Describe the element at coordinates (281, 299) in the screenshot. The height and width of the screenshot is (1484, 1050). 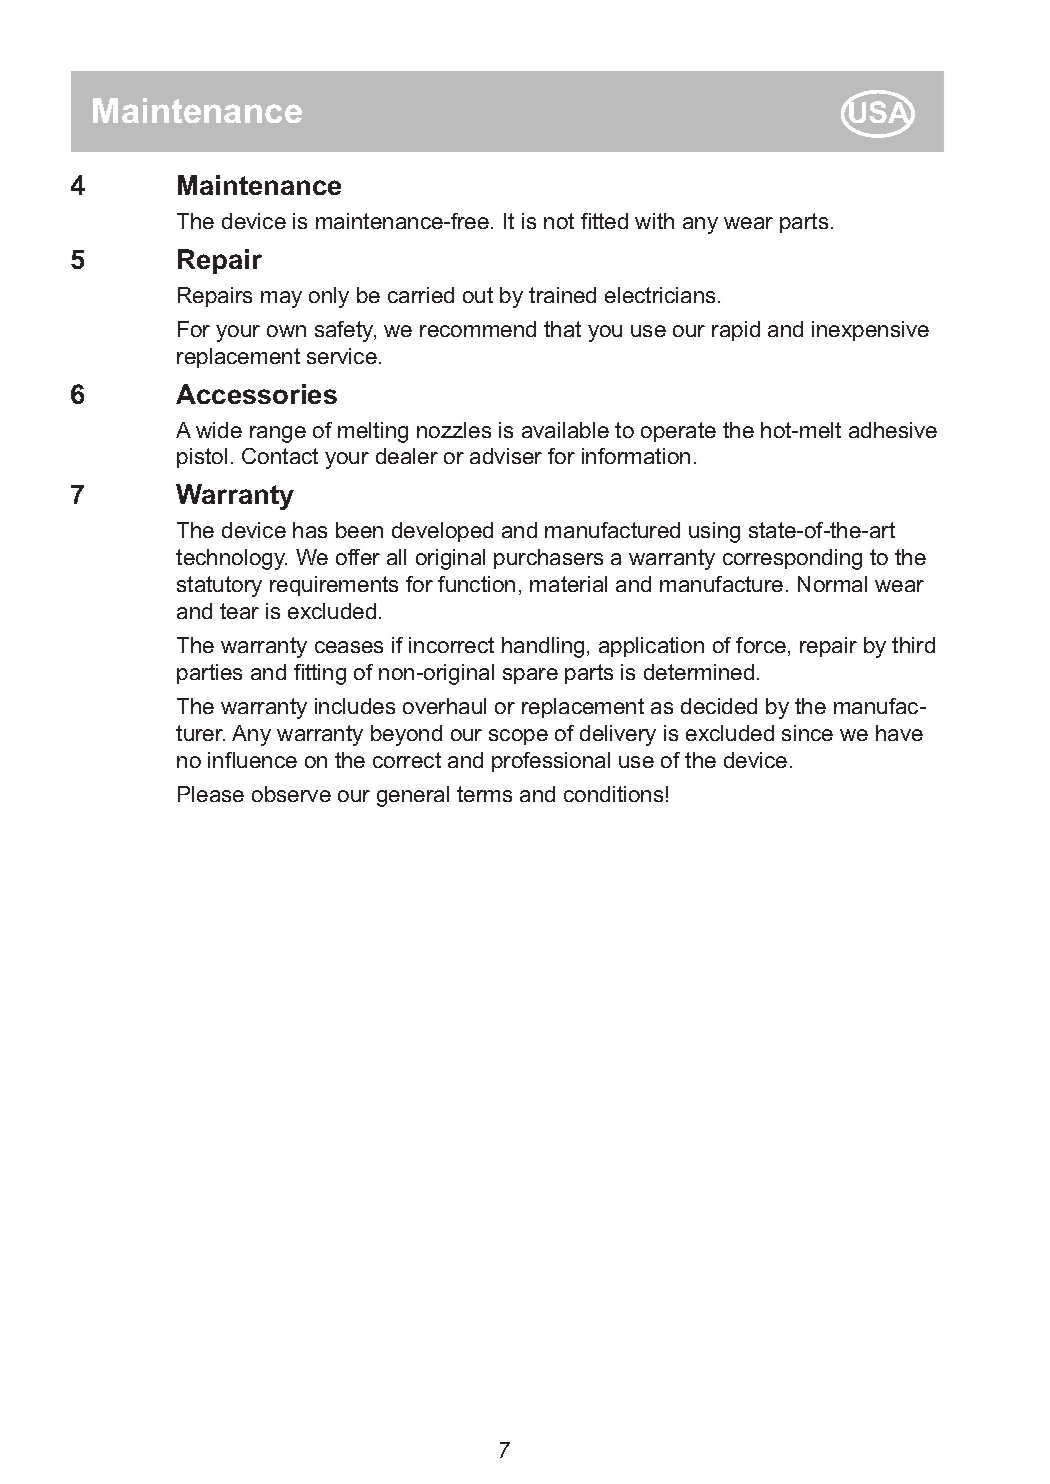
I see `may` at that location.
